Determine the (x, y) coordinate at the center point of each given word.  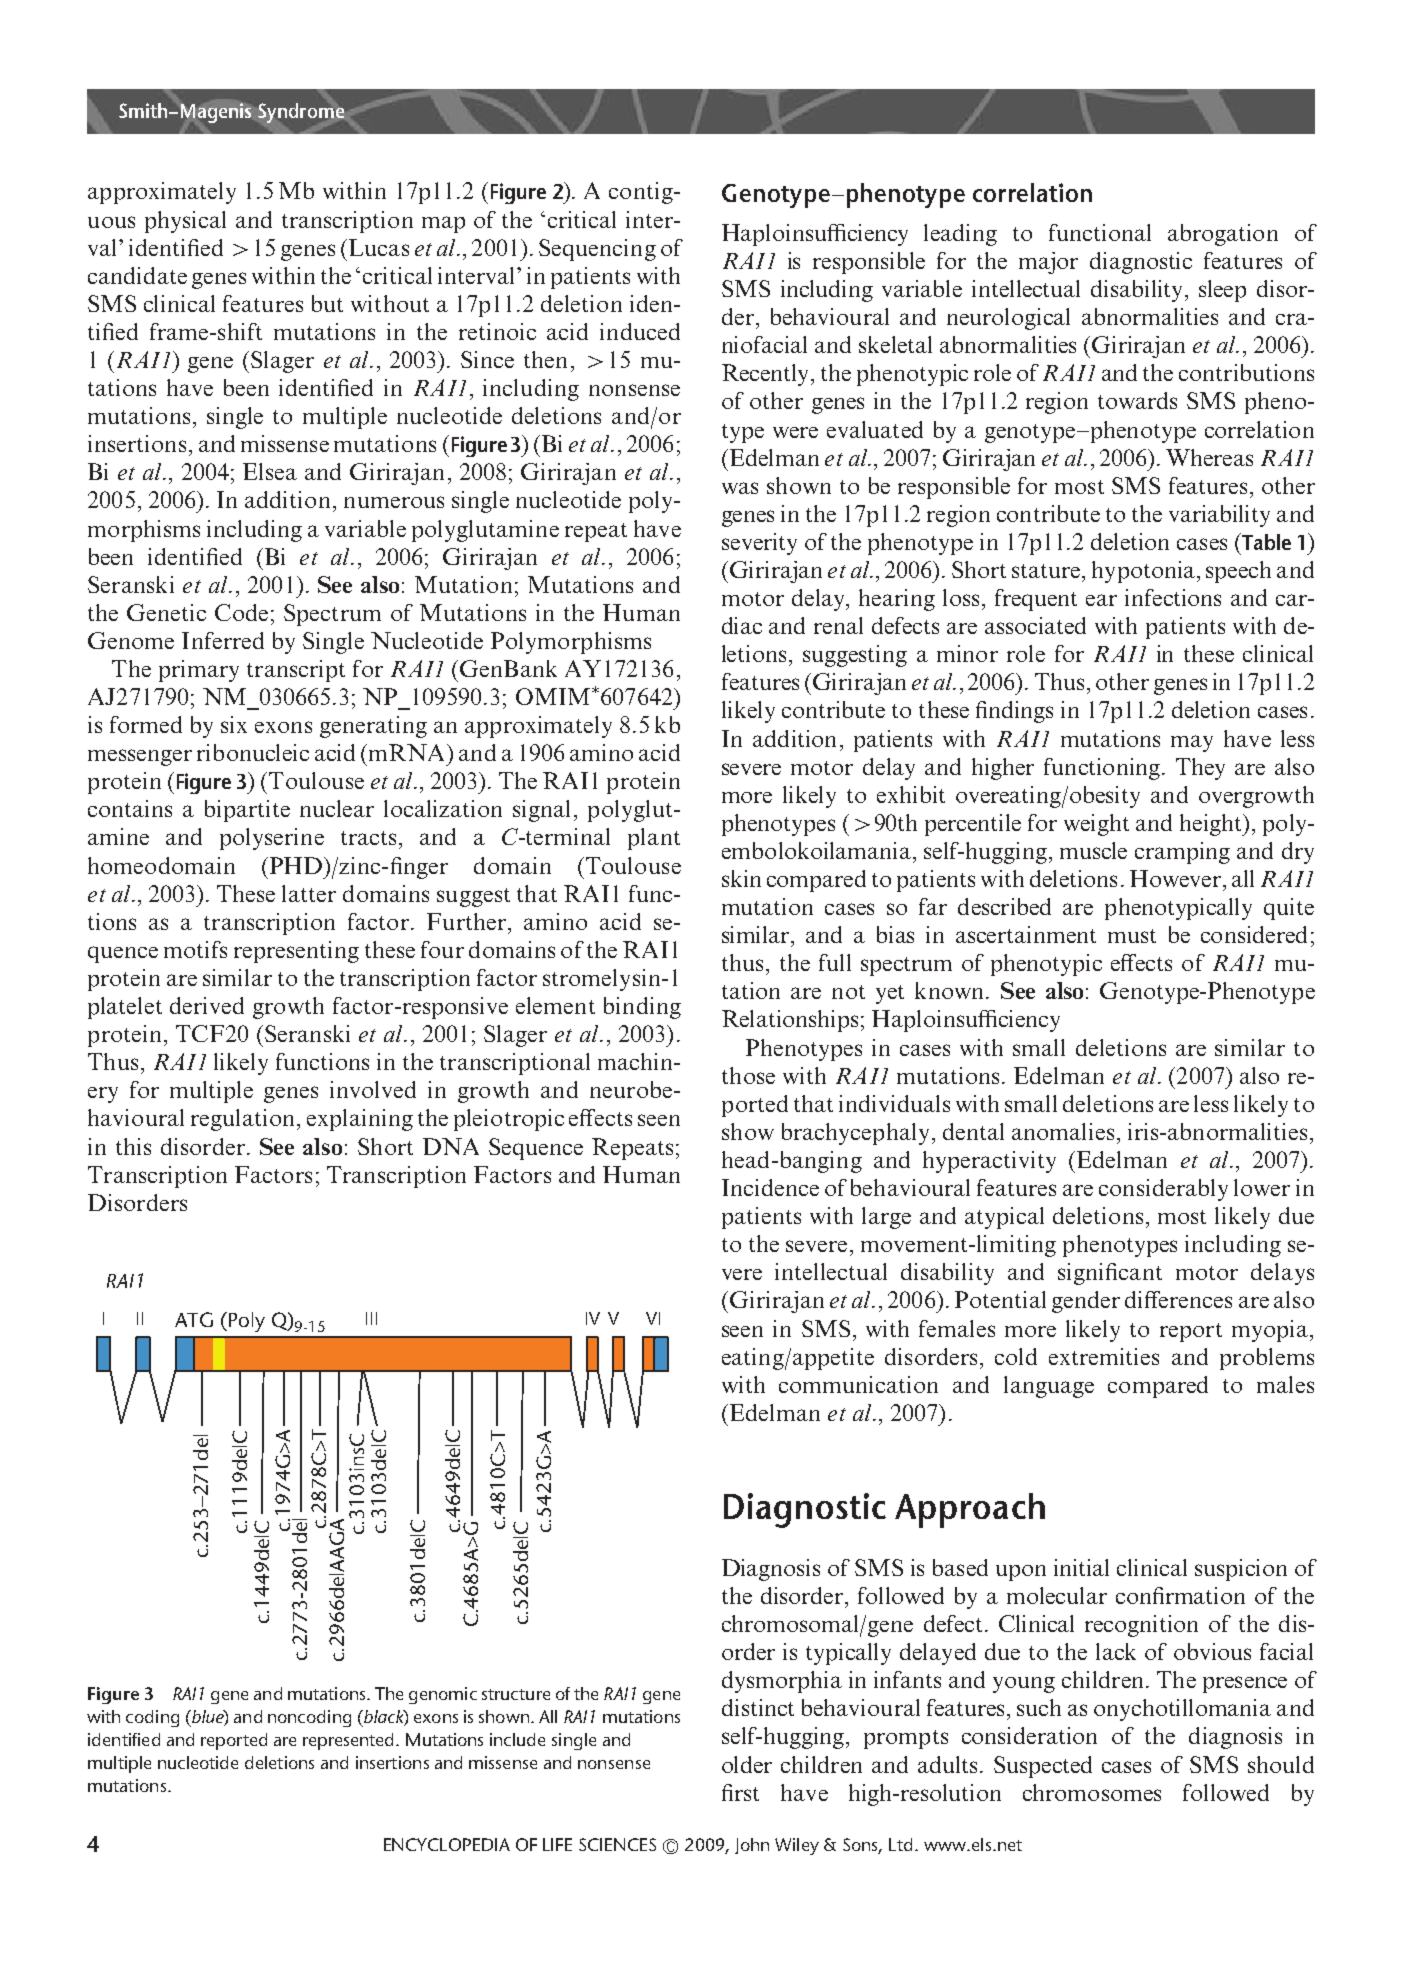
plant (654, 839)
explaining (360, 1120)
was (740, 488)
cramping (1182, 853)
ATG (194, 1319)
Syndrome (299, 114)
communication (858, 1384)
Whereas (1209, 457)
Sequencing (597, 250)
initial (1081, 1567)
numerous (394, 502)
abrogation (1223, 235)
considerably (1163, 1190)
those (748, 1075)
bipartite (247, 811)
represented (348, 1741)
